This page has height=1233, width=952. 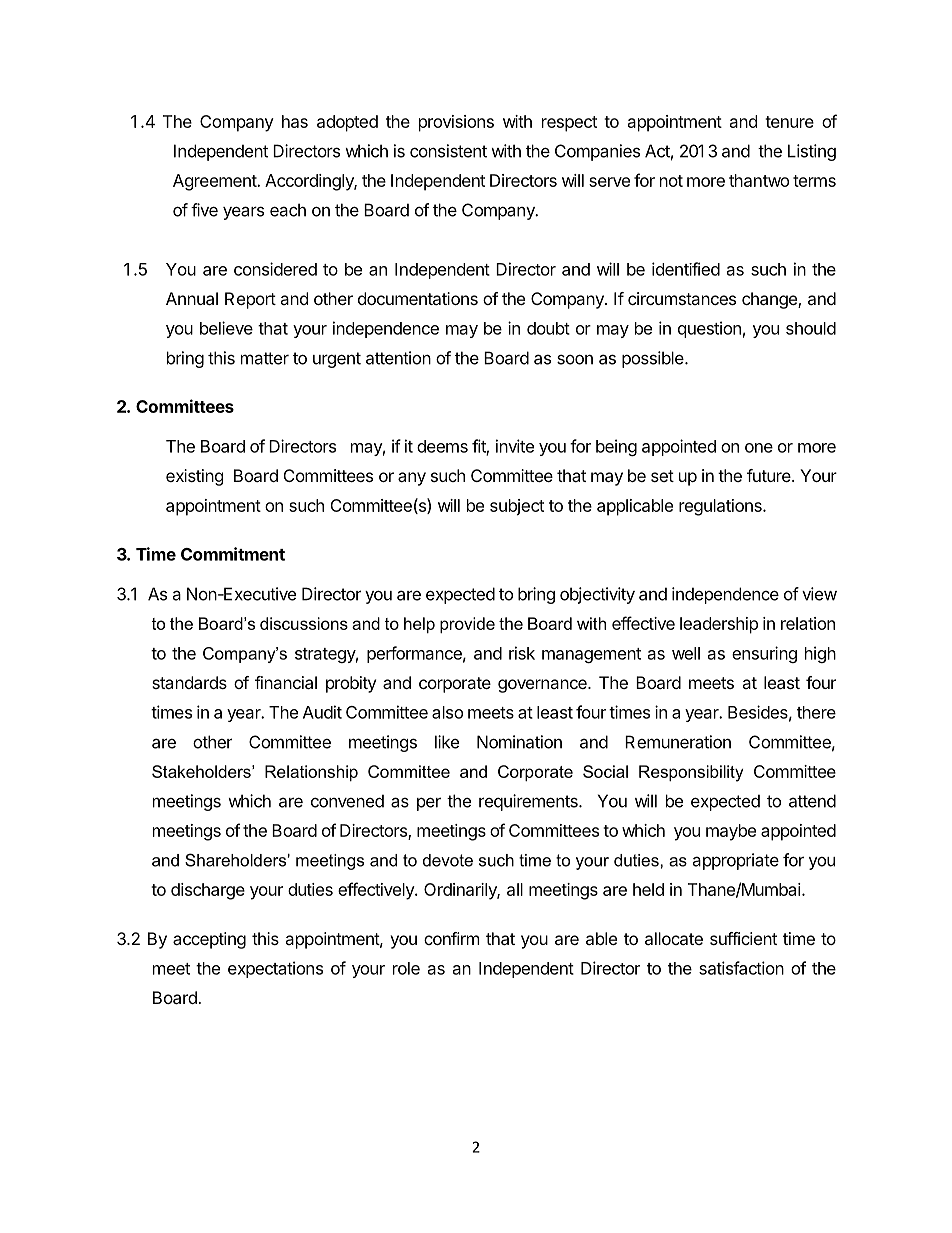 I want to click on Responsibility, so click(x=691, y=773).
